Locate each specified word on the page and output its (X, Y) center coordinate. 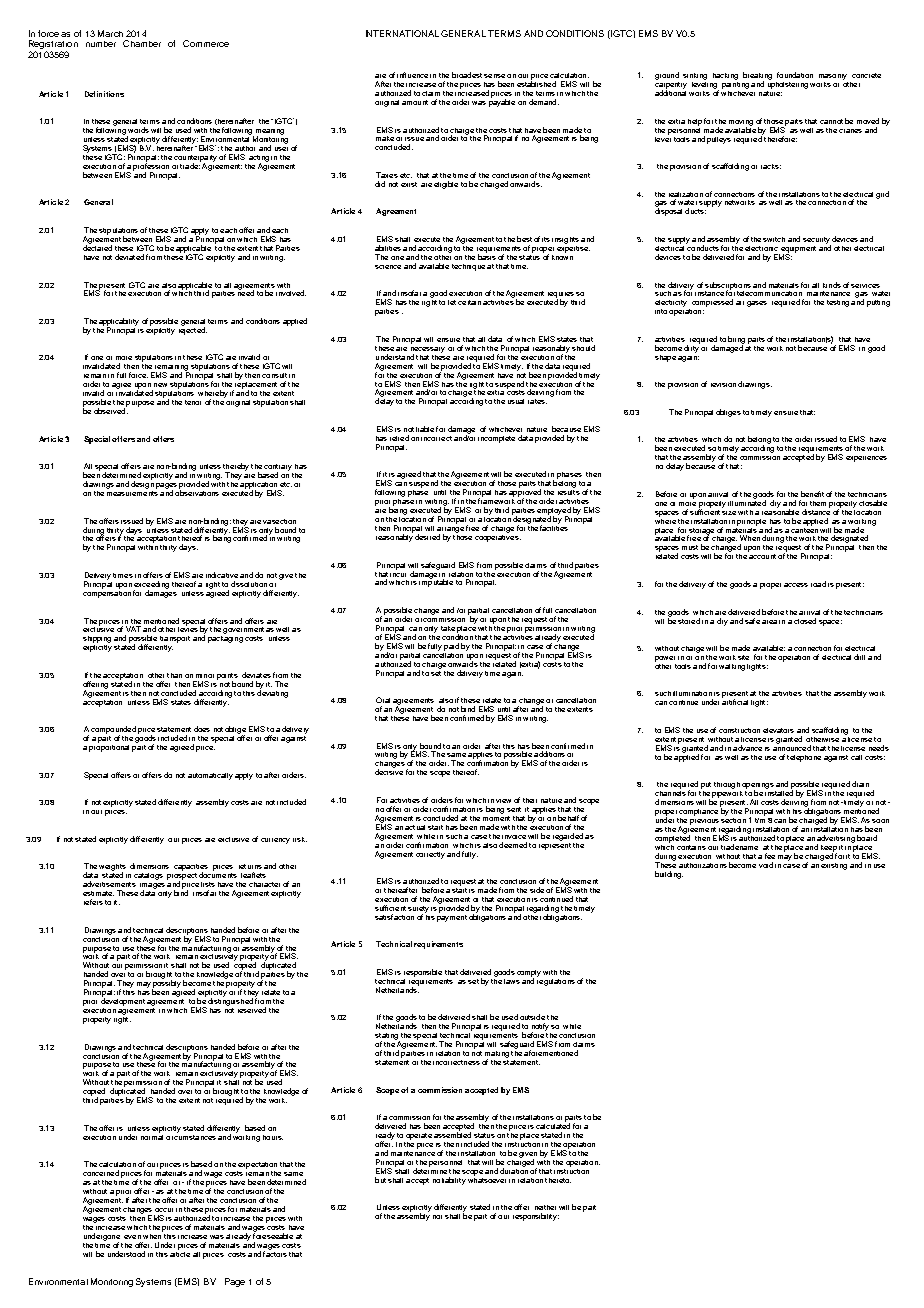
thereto (558, 1180)
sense (494, 76)
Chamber (142, 43)
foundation (795, 75)
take (448, 628)
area (769, 622)
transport (175, 639)
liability (454, 1181)
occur (164, 1210)
